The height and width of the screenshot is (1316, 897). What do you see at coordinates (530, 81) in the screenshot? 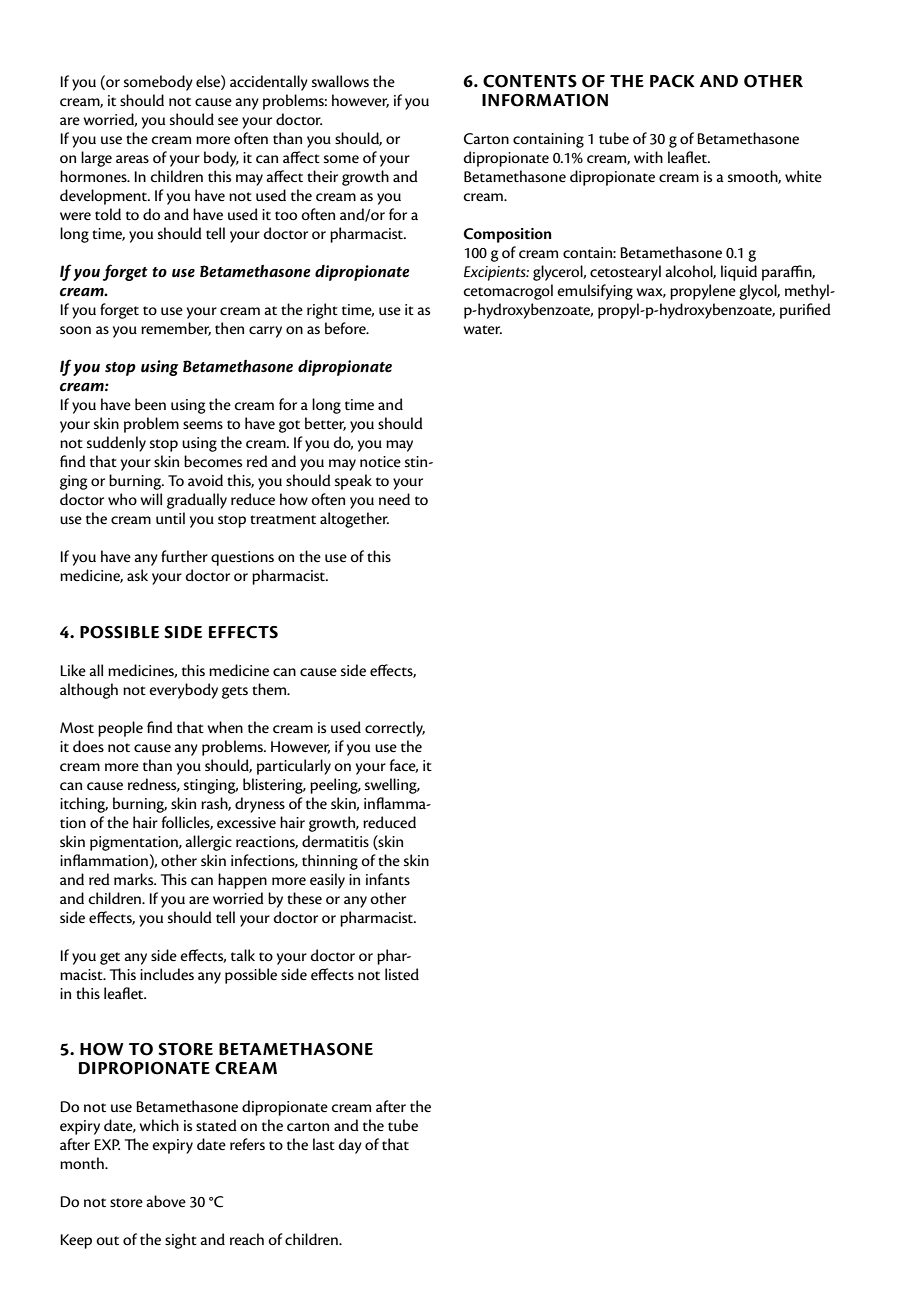
I see `CONTENTS` at bounding box center [530, 81].
